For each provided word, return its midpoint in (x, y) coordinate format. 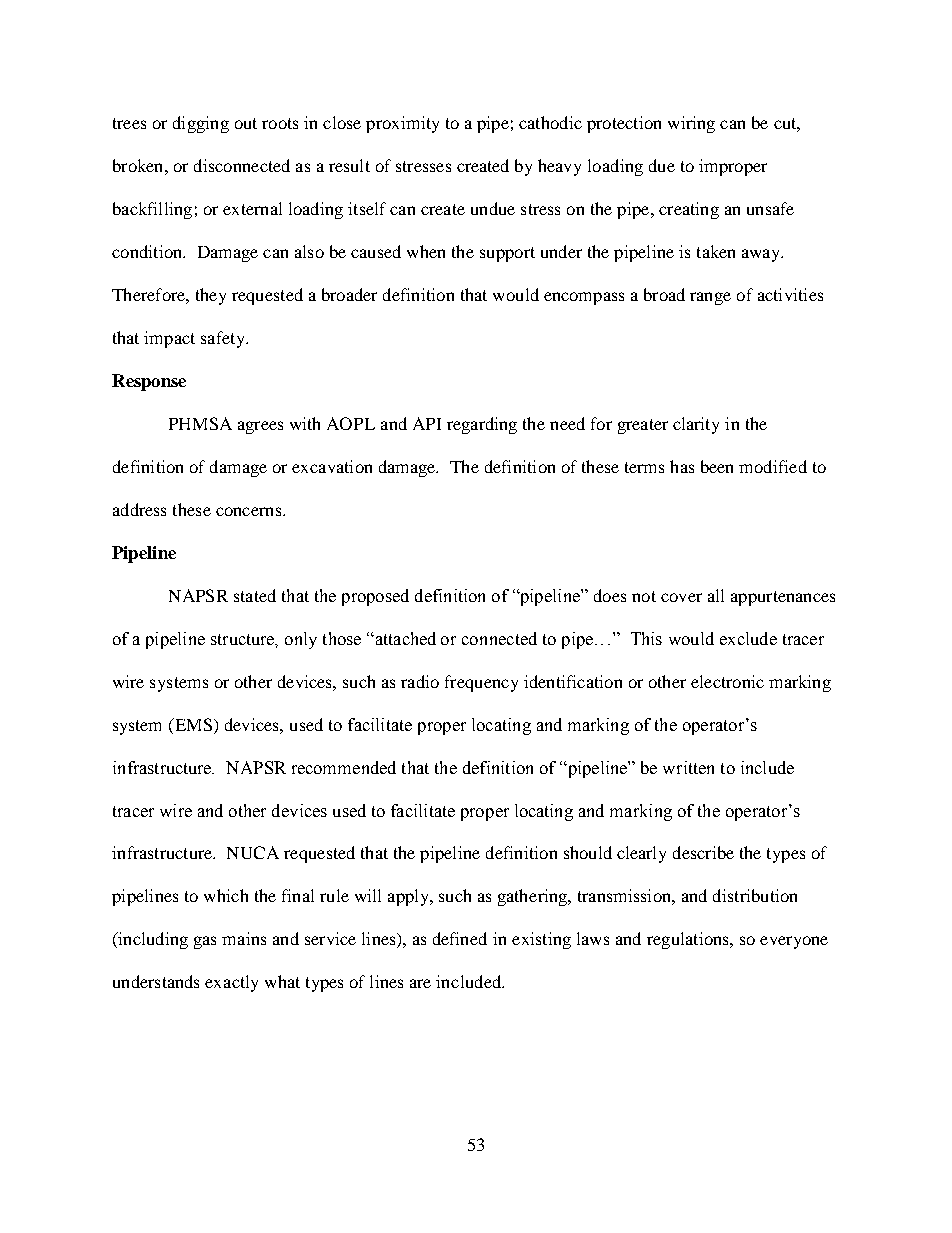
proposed (375, 597)
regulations (689, 940)
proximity (402, 124)
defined (460, 938)
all (716, 595)
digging (201, 124)
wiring (691, 124)
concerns (250, 511)
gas (205, 942)
